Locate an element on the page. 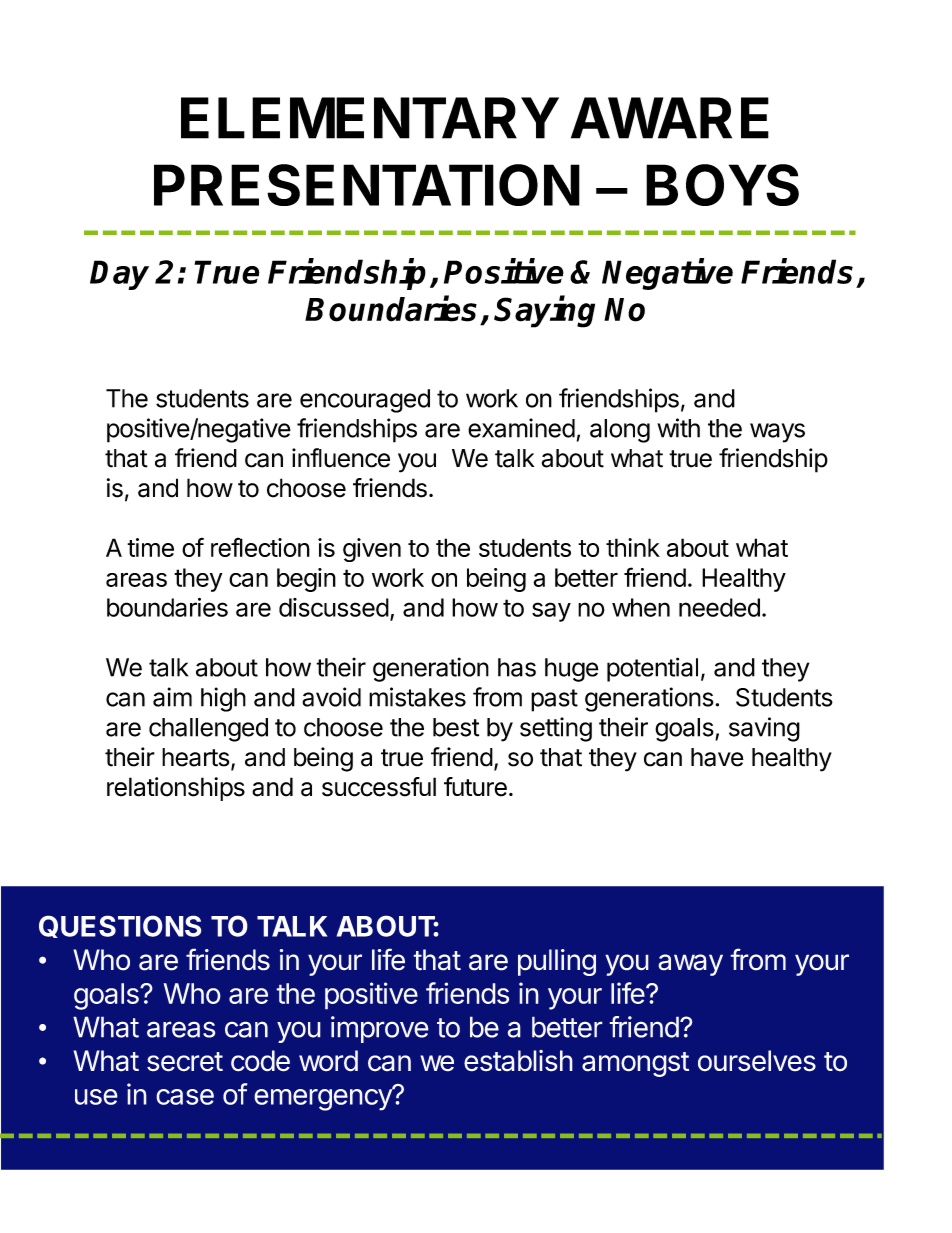  have is located at coordinates (717, 757).
